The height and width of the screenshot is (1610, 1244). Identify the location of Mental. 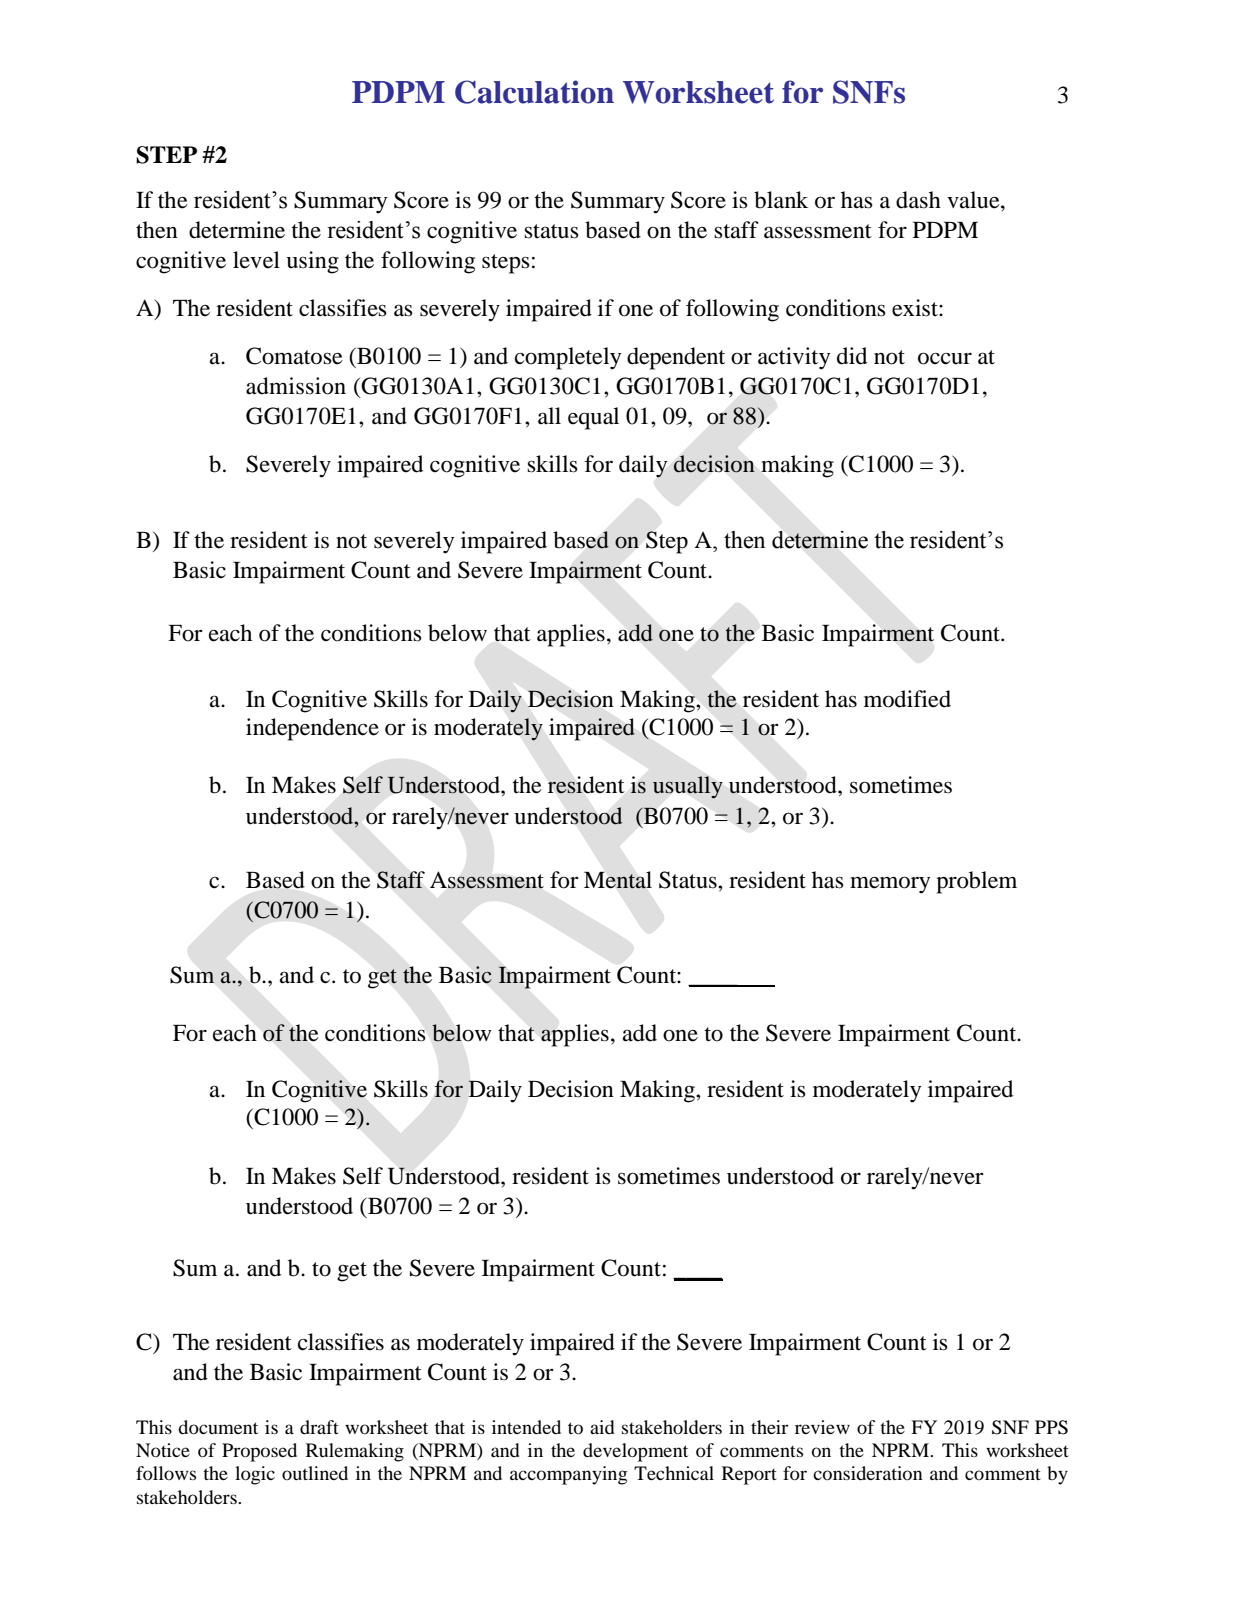
(618, 880).
